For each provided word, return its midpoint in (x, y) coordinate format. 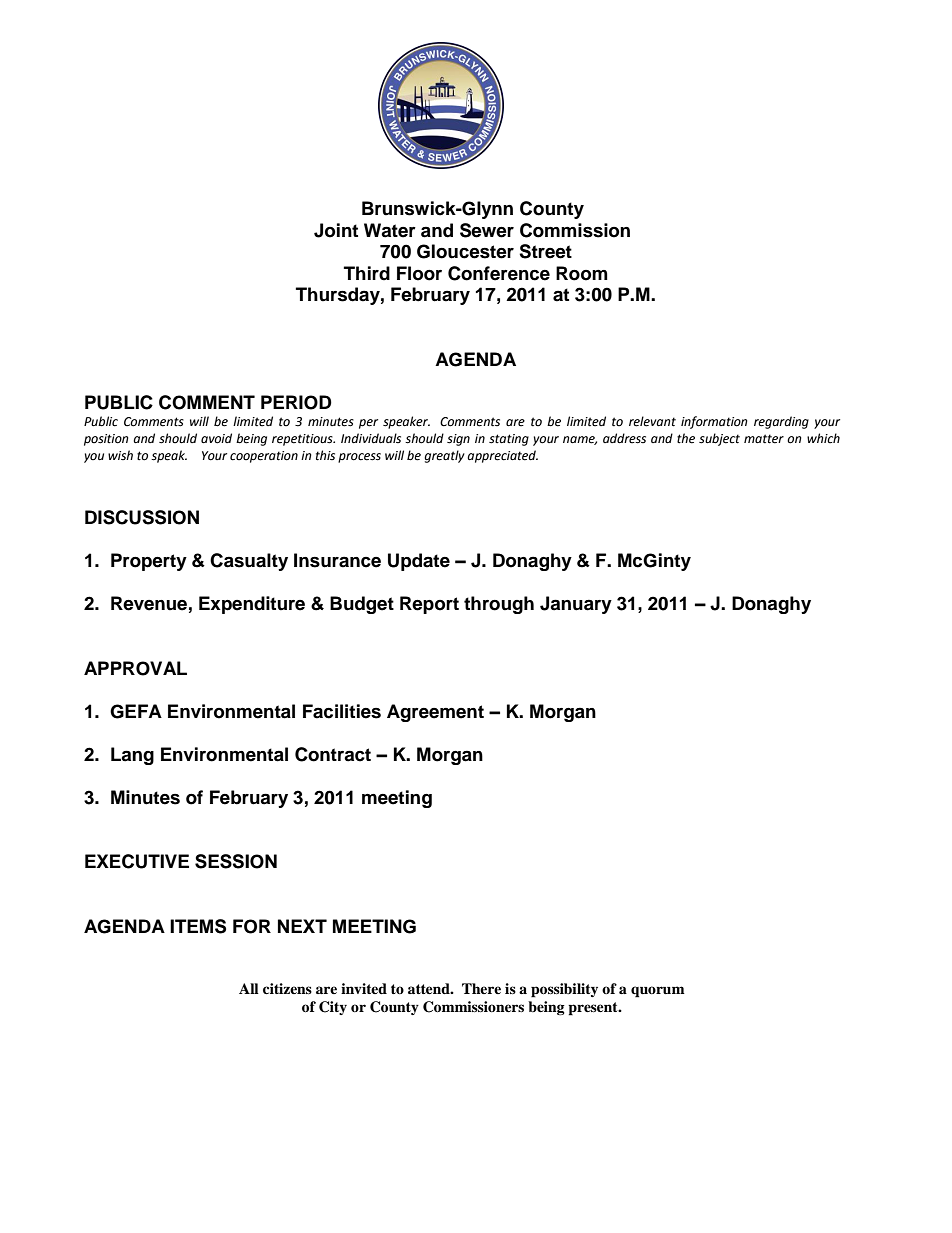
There (481, 988)
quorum (658, 992)
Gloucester (465, 251)
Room (582, 273)
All (249, 988)
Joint (336, 230)
